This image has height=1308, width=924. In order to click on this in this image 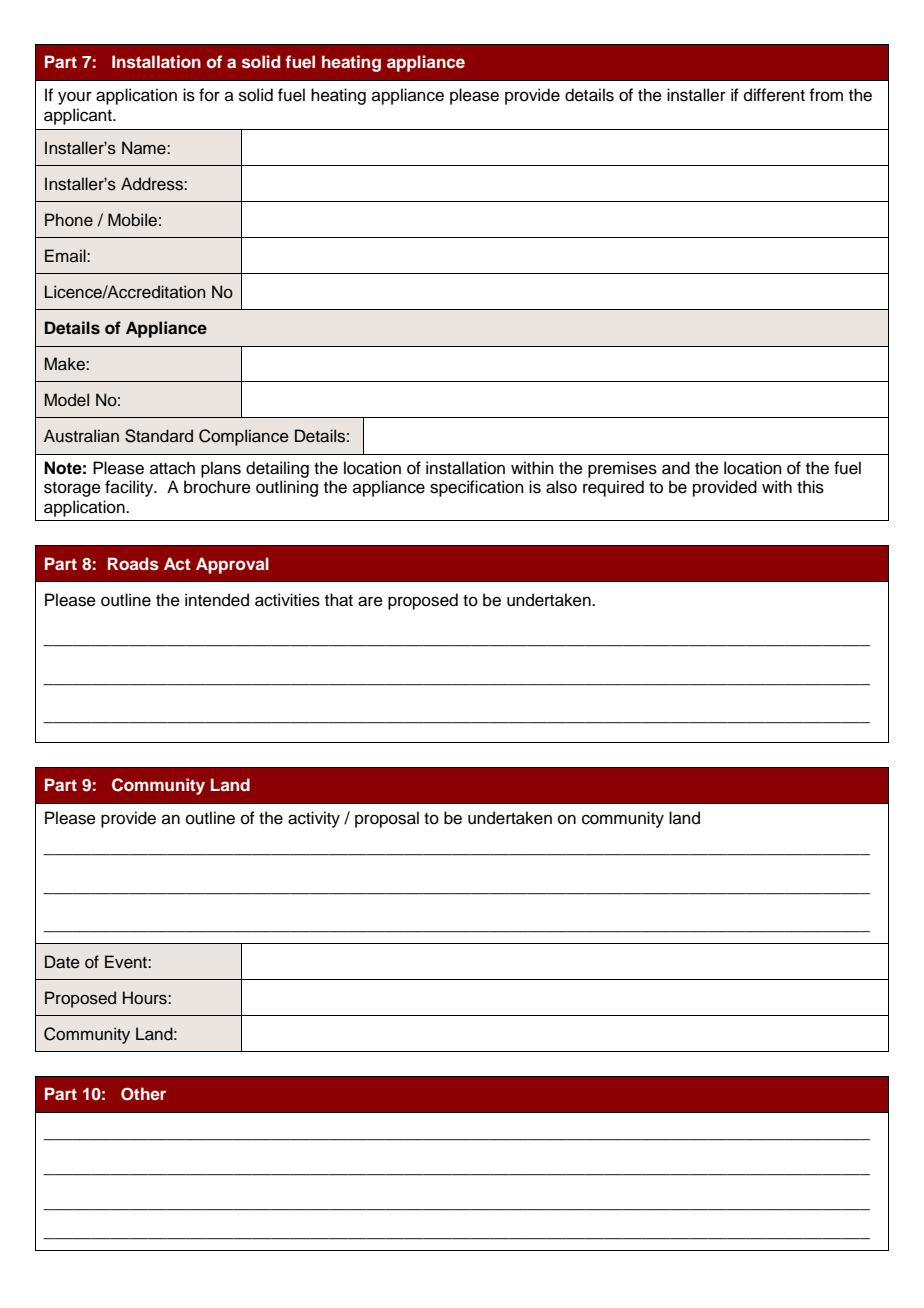, I will do `click(810, 487)`.
